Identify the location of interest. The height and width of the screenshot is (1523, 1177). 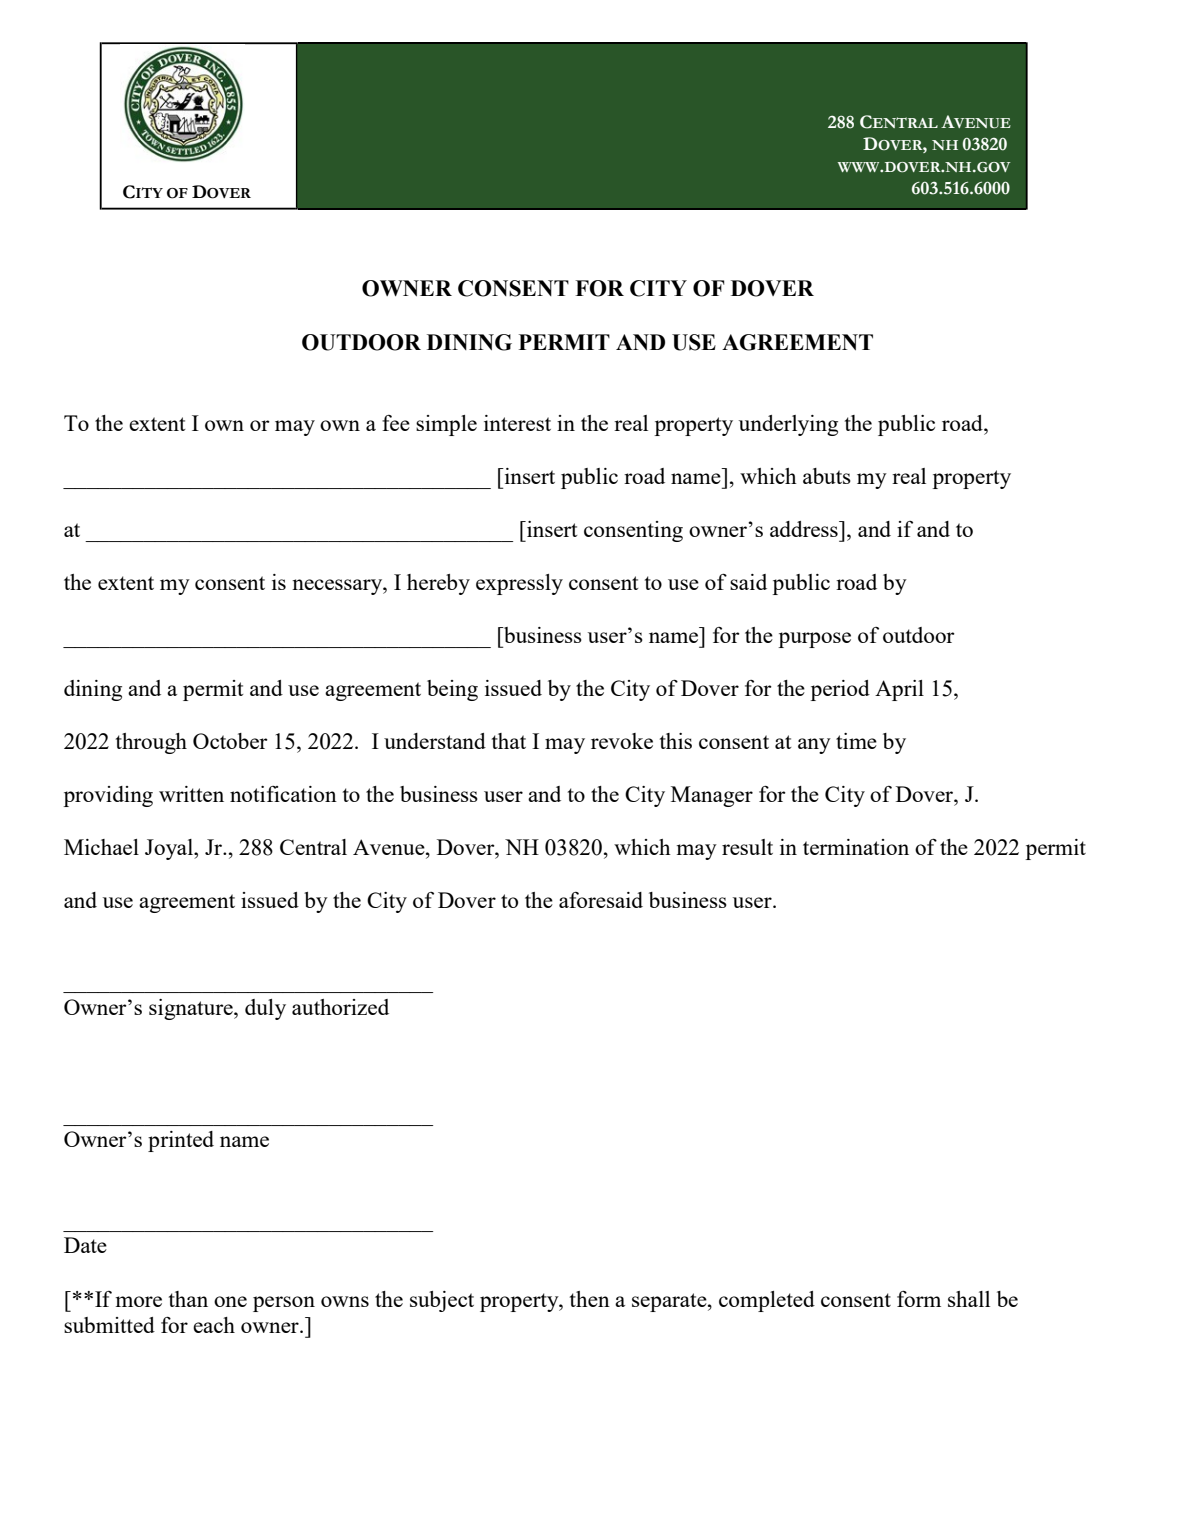
(517, 423).
